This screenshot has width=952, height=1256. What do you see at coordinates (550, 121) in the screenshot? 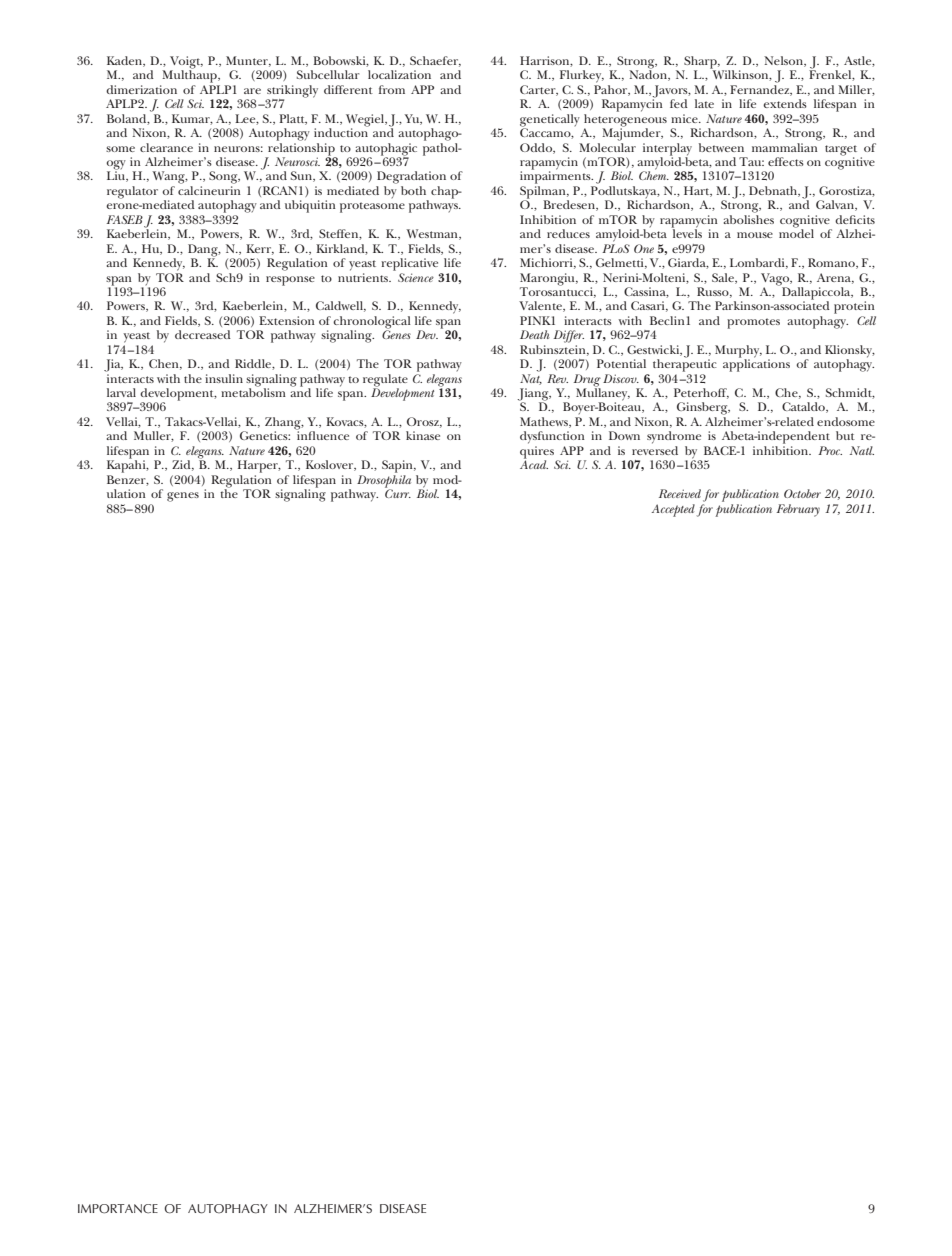
I see `genetically` at bounding box center [550, 121].
